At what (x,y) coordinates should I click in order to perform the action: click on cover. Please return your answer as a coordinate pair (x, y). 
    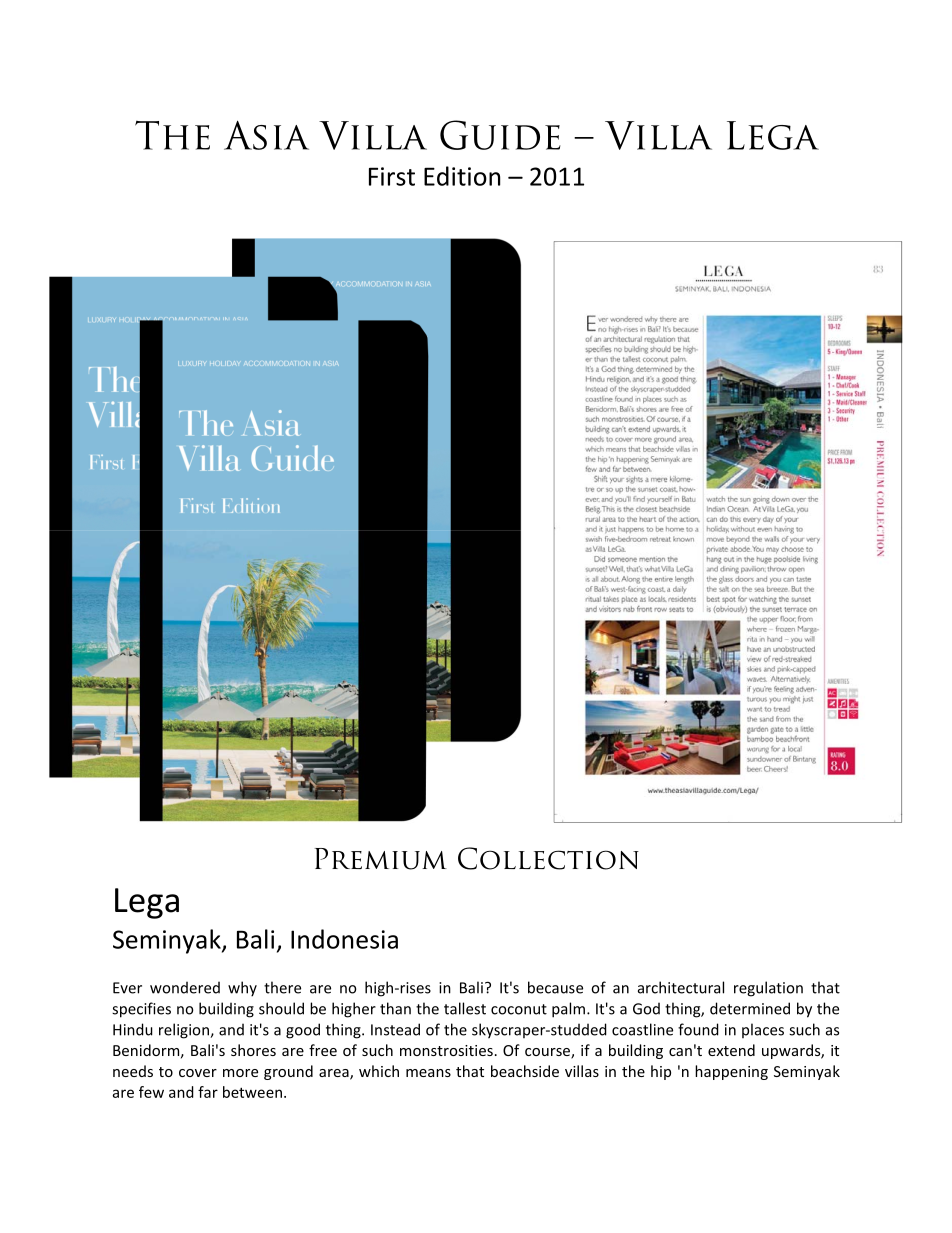
    Looking at the image, I should click on (198, 1073).
